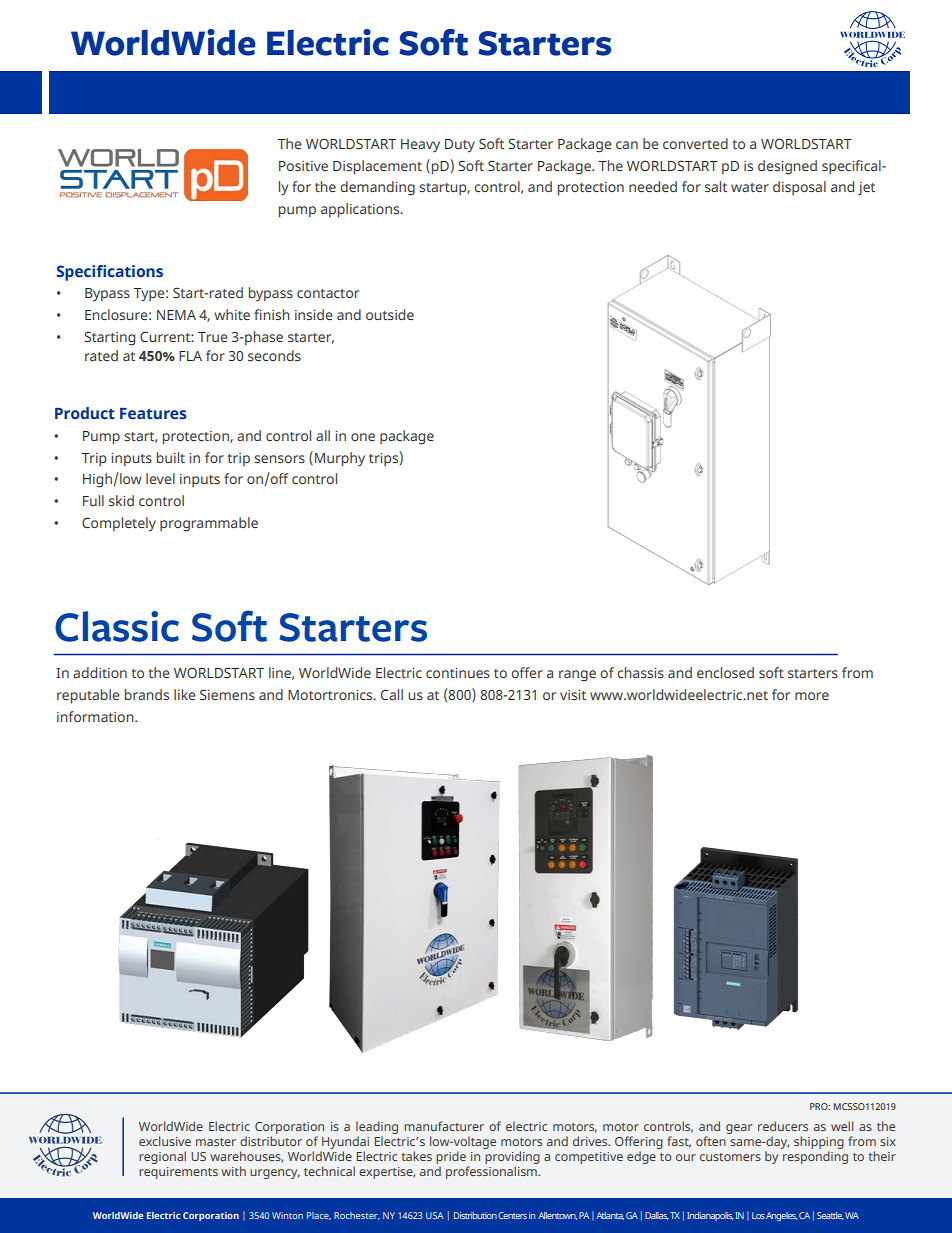 The image size is (952, 1233). What do you see at coordinates (460, 146) in the page?
I see `Duty` at bounding box center [460, 146].
